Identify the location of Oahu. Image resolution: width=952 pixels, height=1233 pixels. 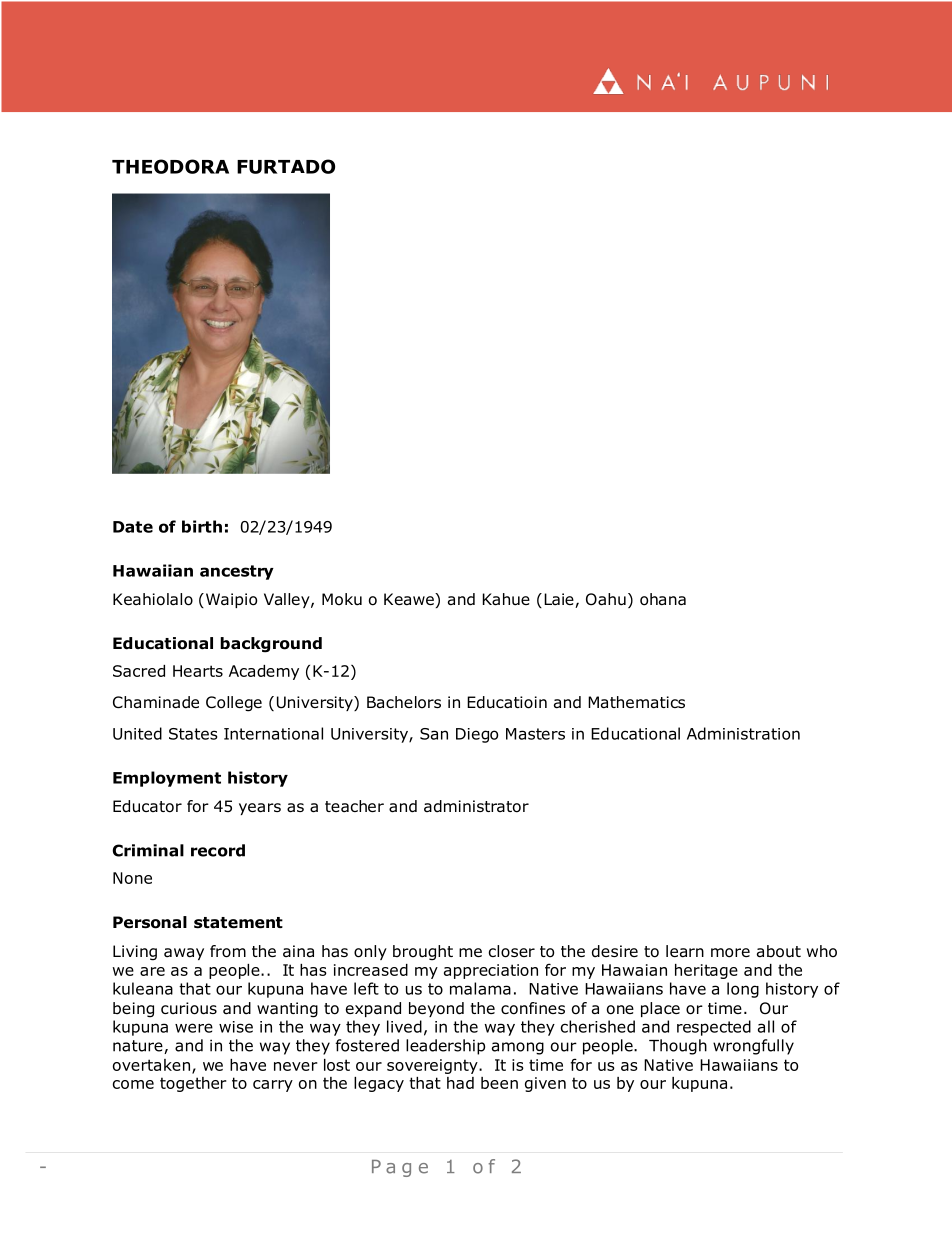
(606, 599).
